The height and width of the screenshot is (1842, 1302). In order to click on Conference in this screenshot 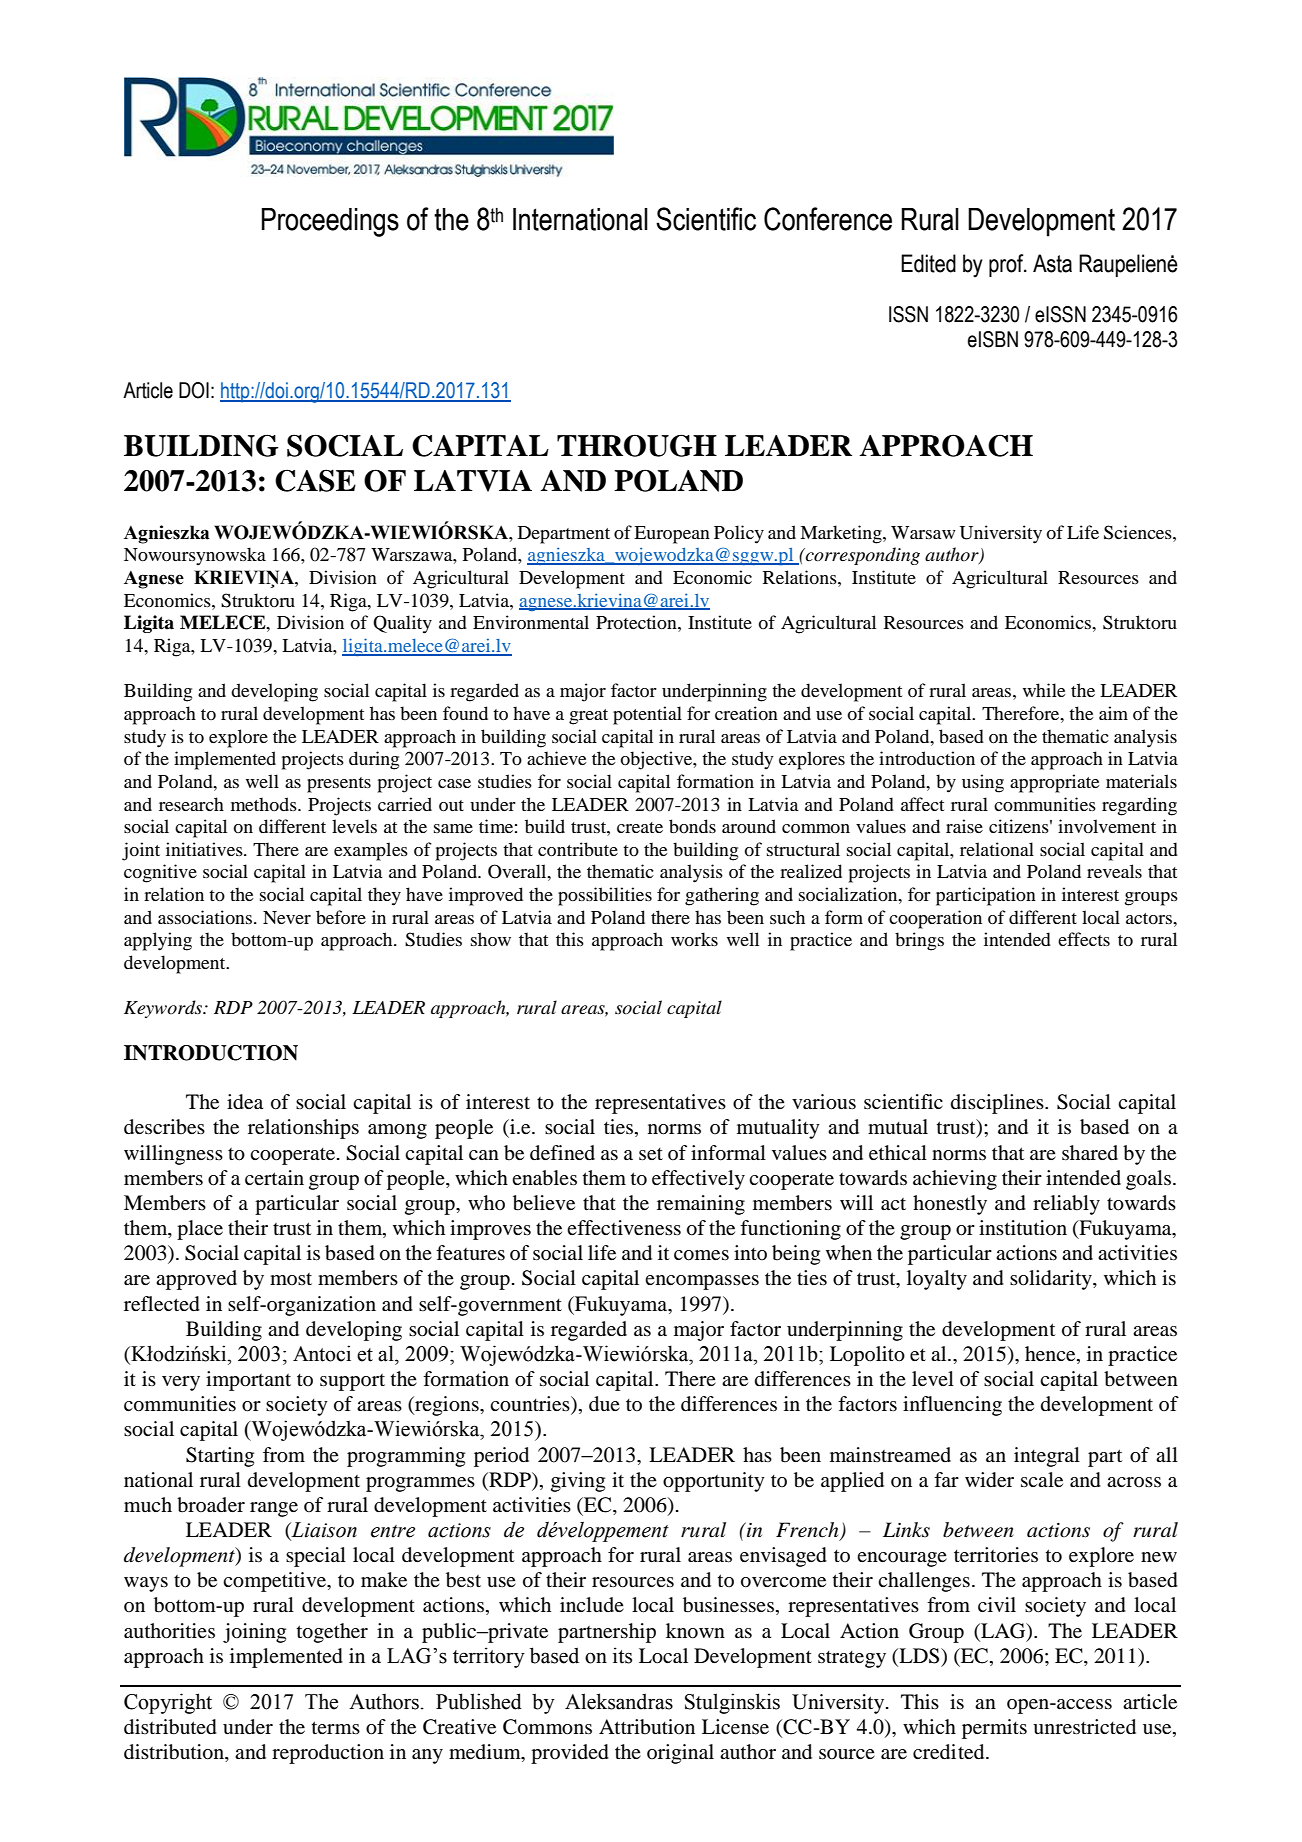, I will do `click(828, 219)`.
